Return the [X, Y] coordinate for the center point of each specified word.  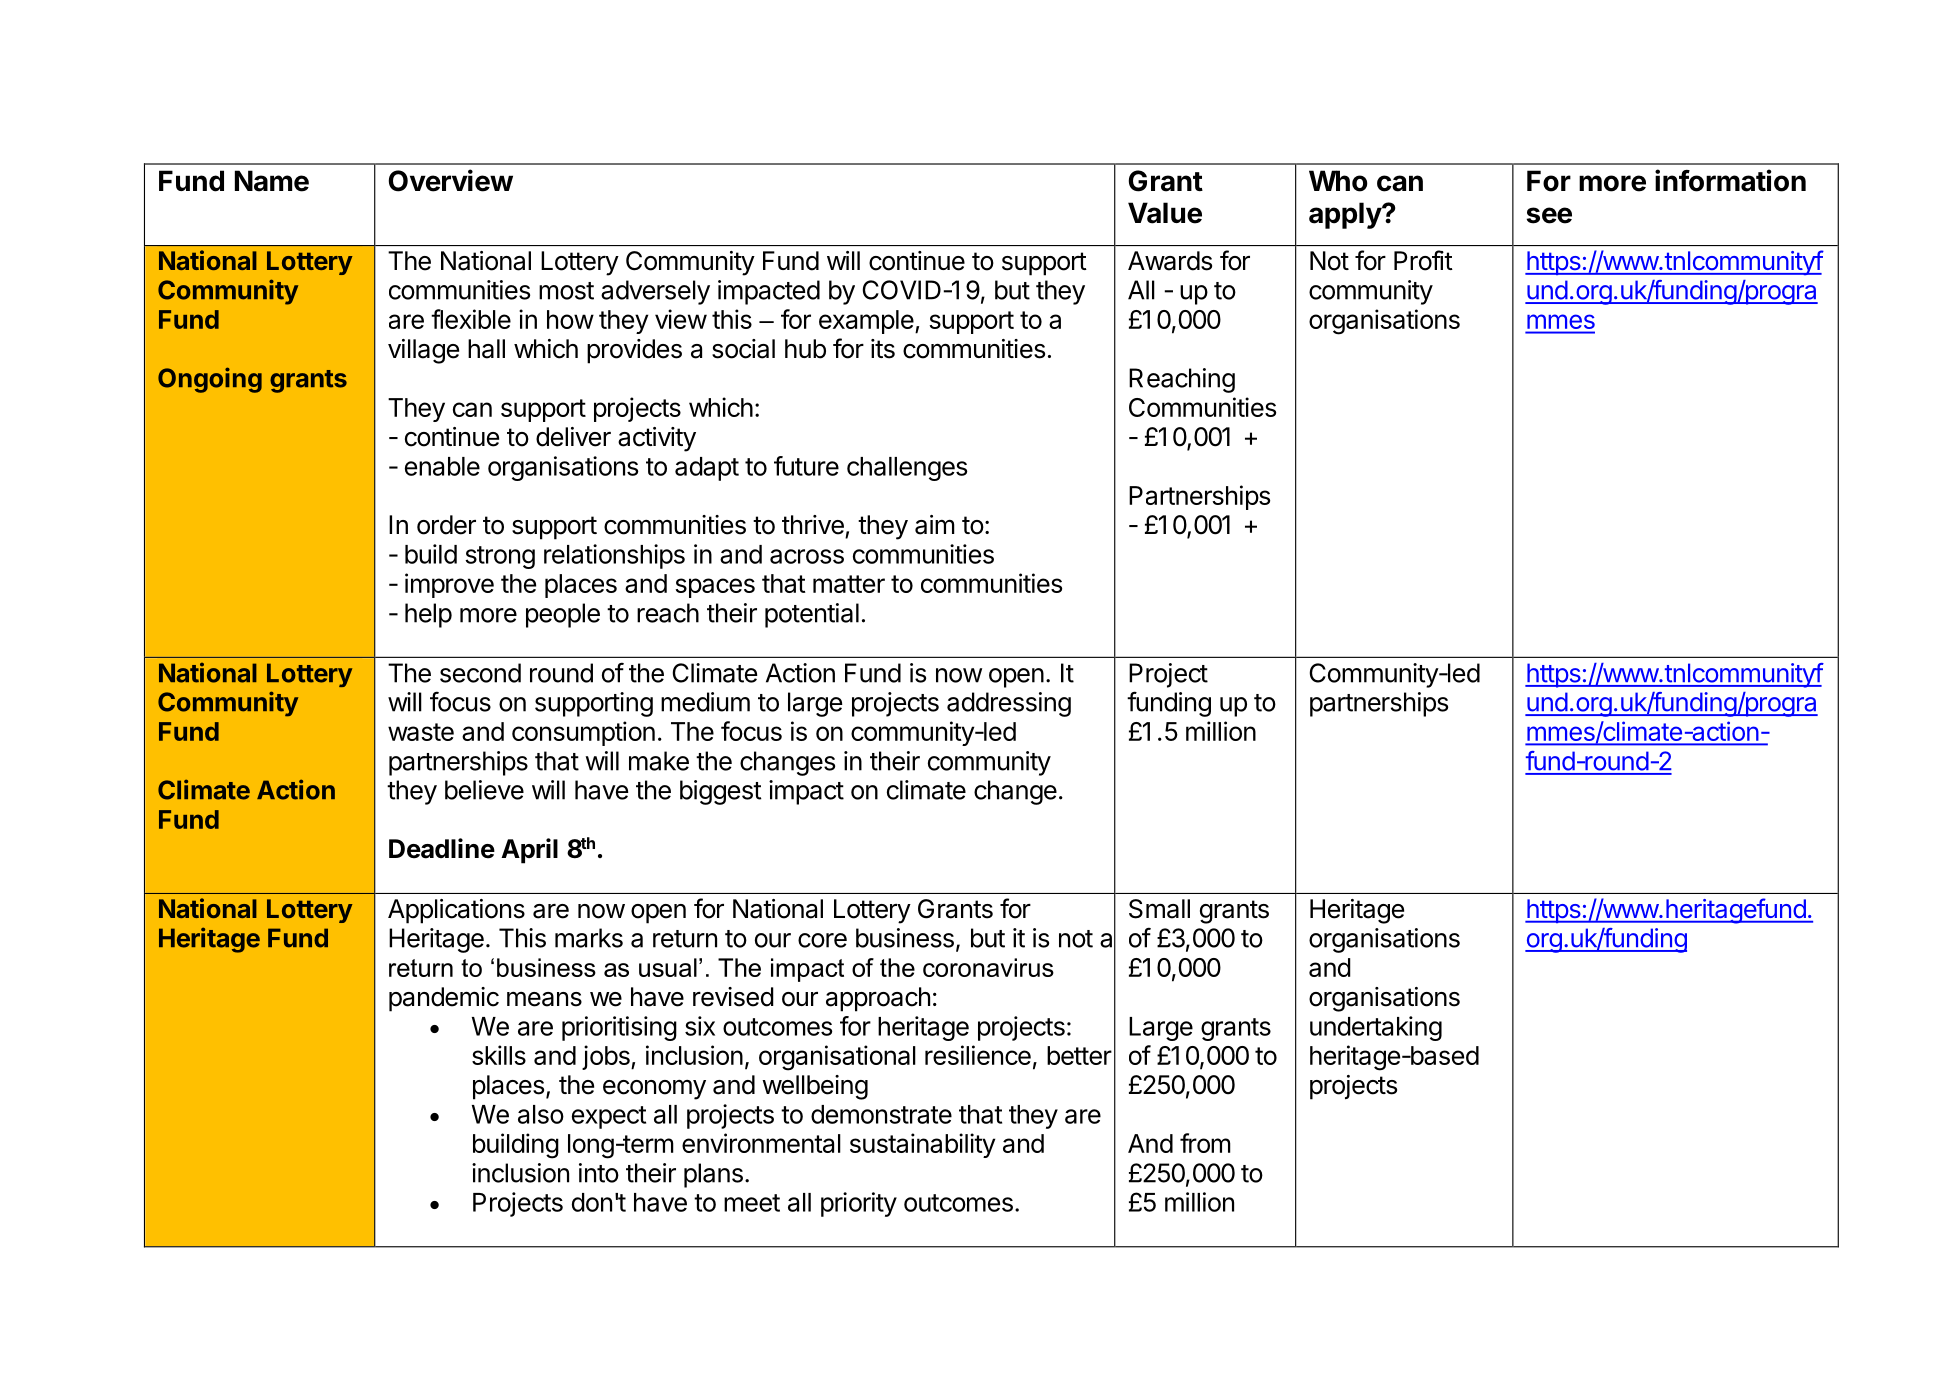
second [480, 673]
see [1549, 215]
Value [1165, 213]
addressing [1009, 704]
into [599, 1173]
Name [272, 181]
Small [1159, 909]
